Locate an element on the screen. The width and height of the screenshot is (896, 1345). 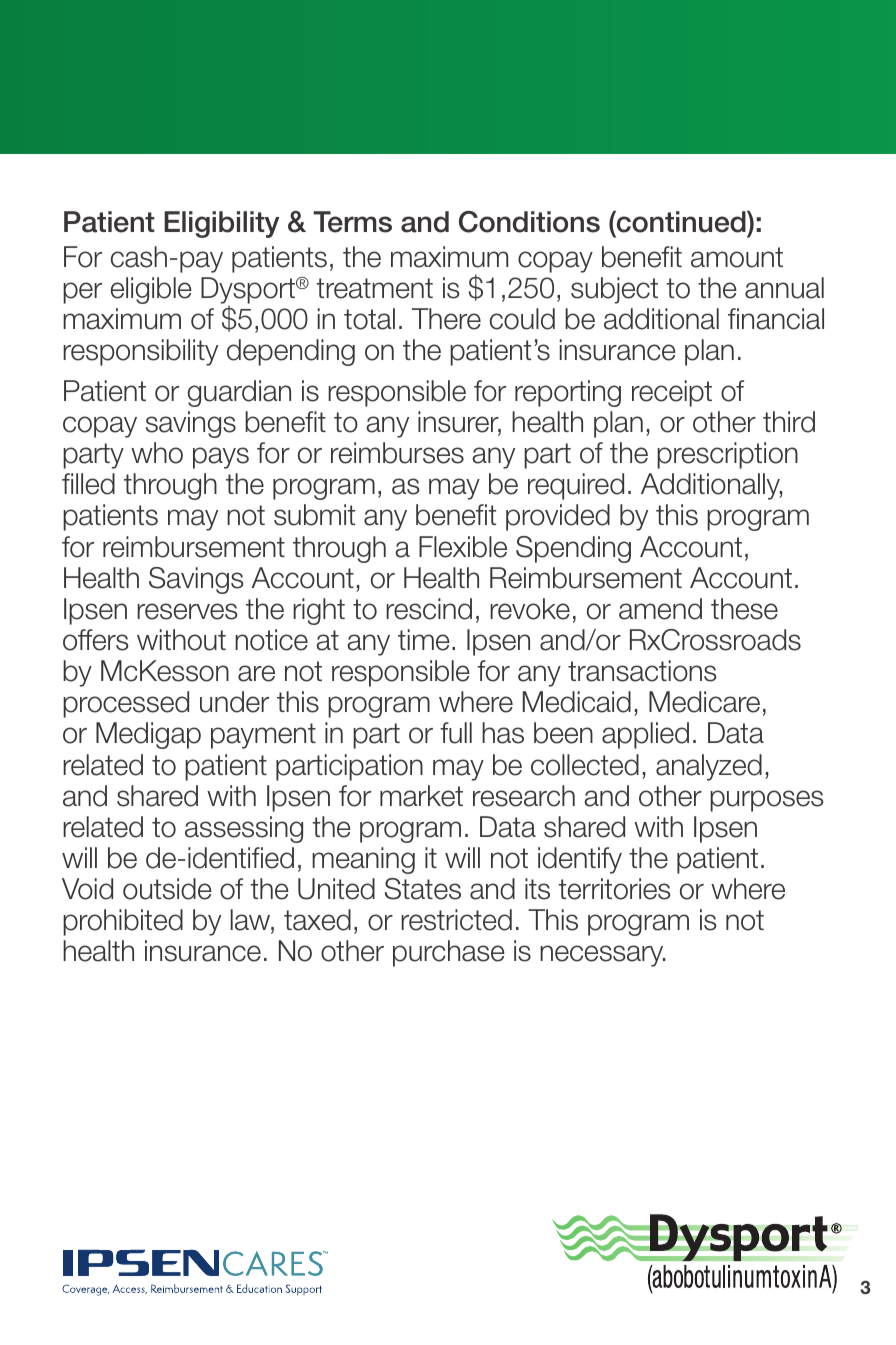
these is located at coordinates (744, 609).
